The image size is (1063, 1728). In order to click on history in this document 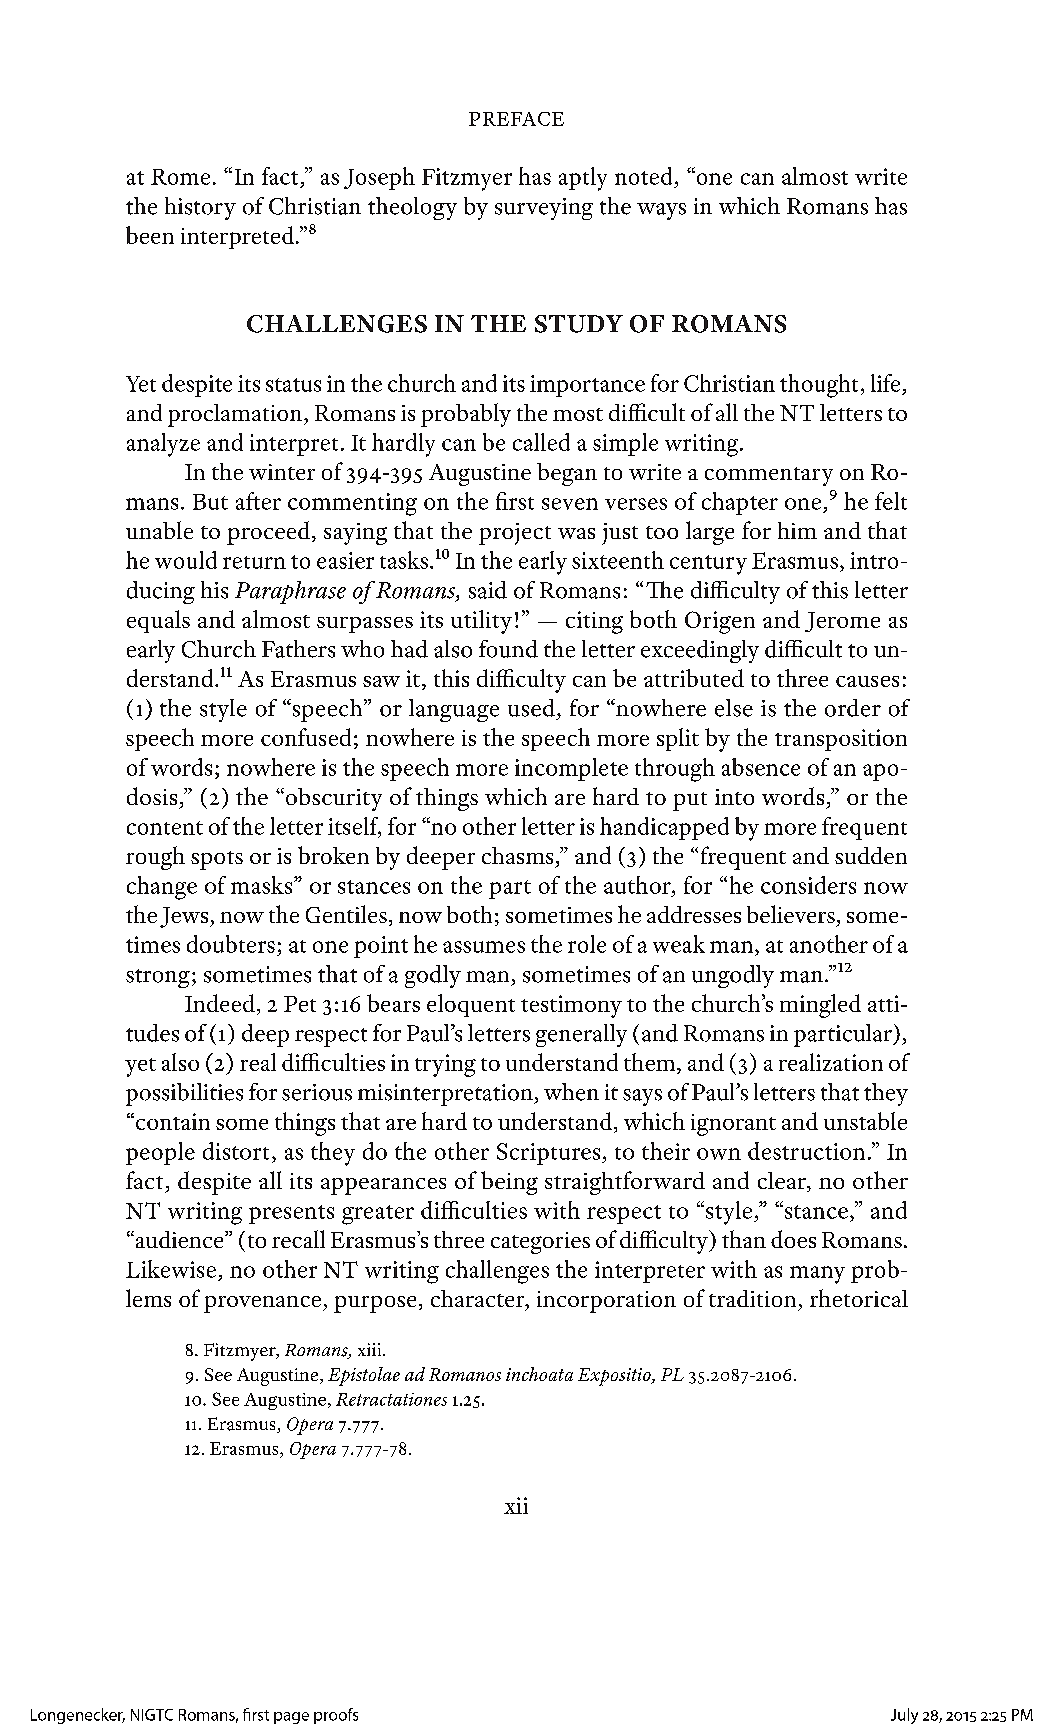, I will do `click(200, 208)`.
